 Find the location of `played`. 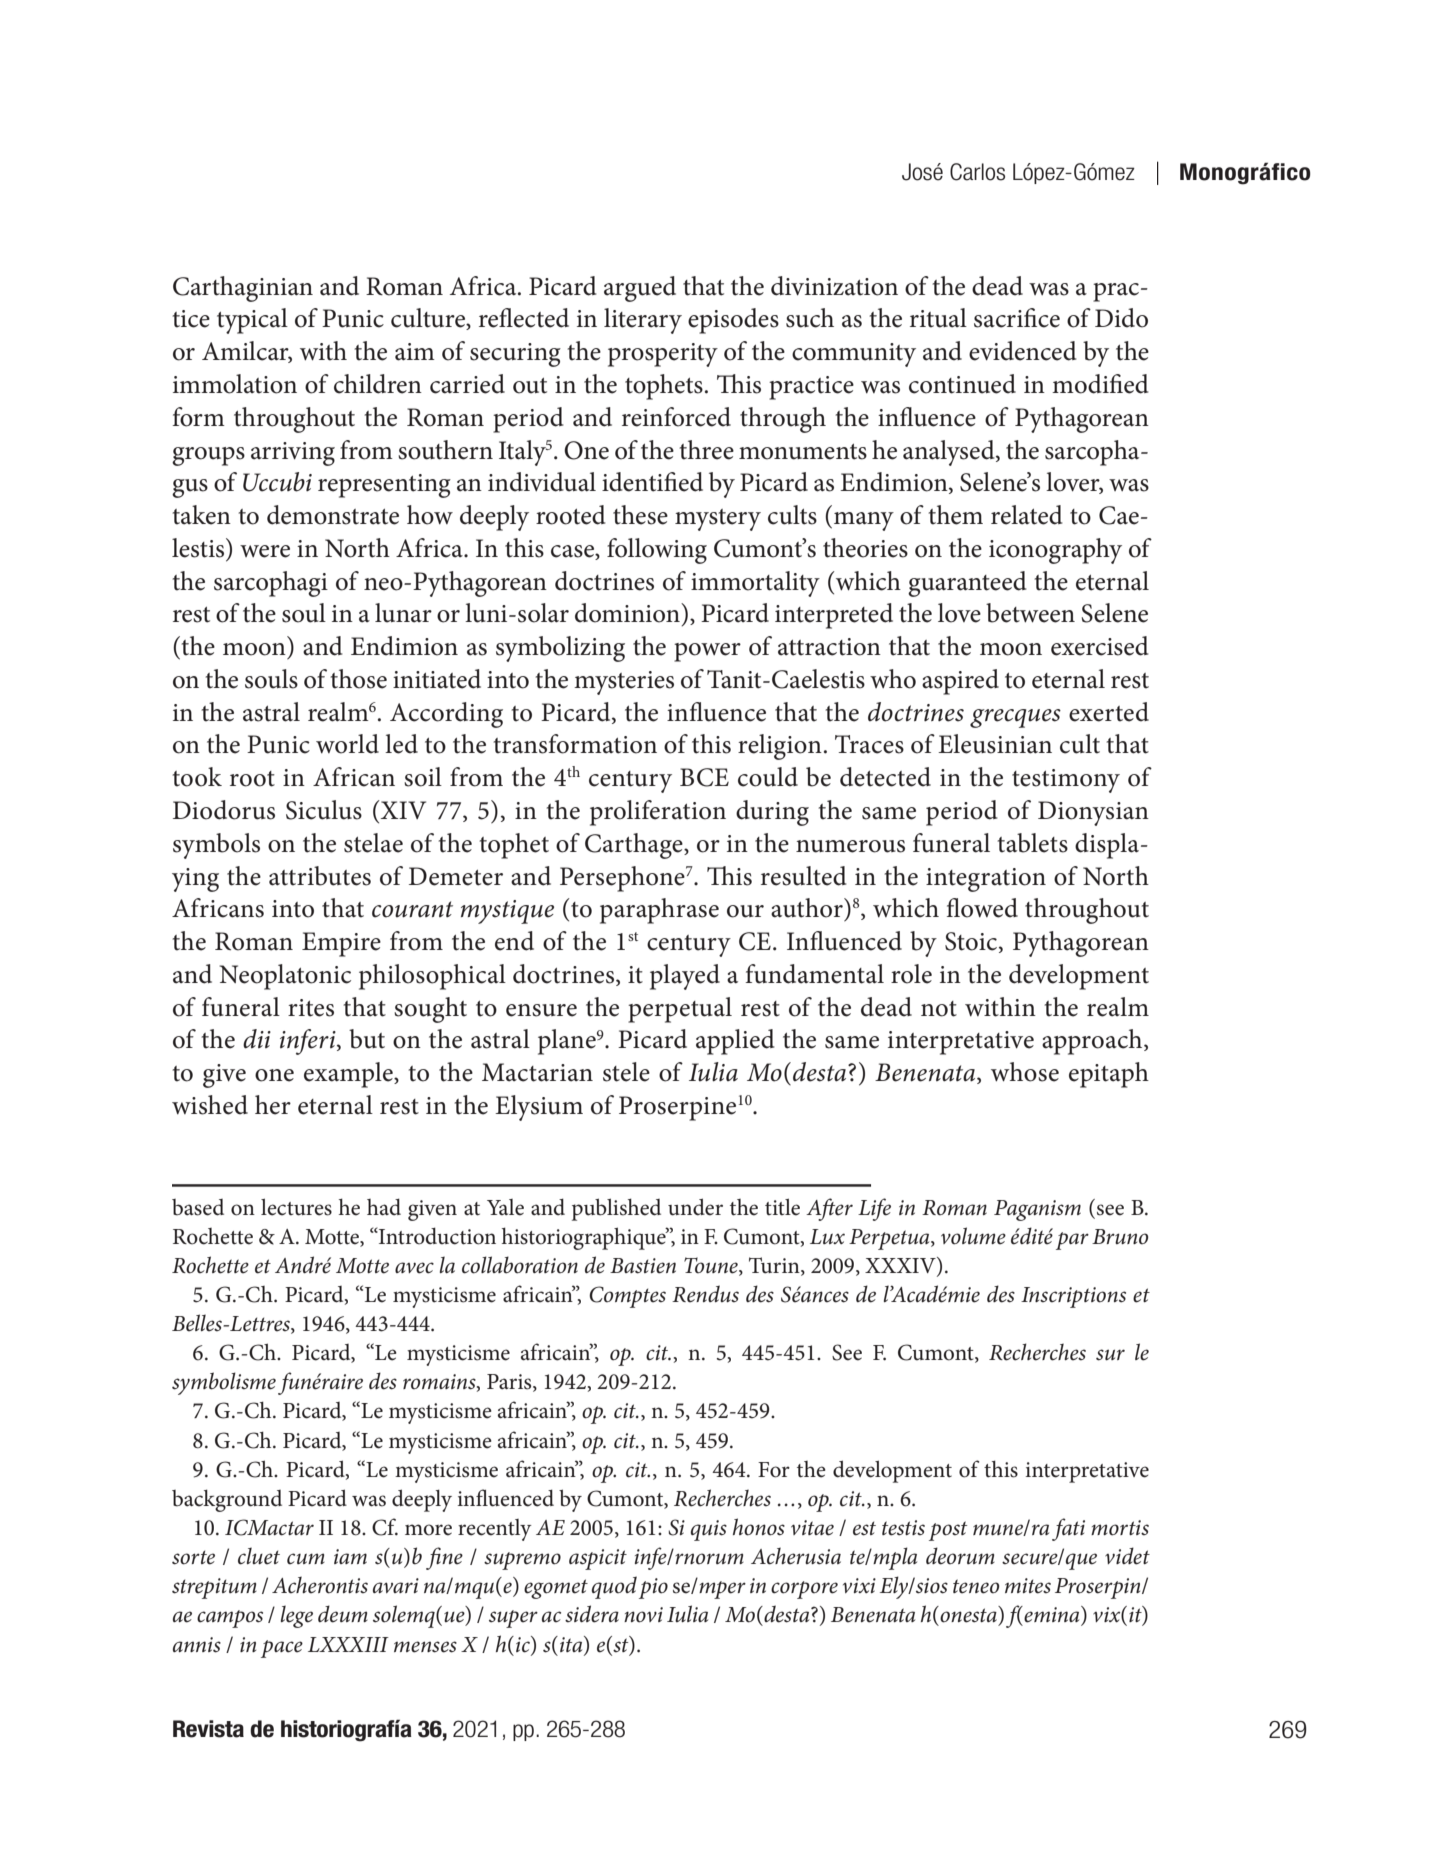

played is located at coordinates (685, 977).
